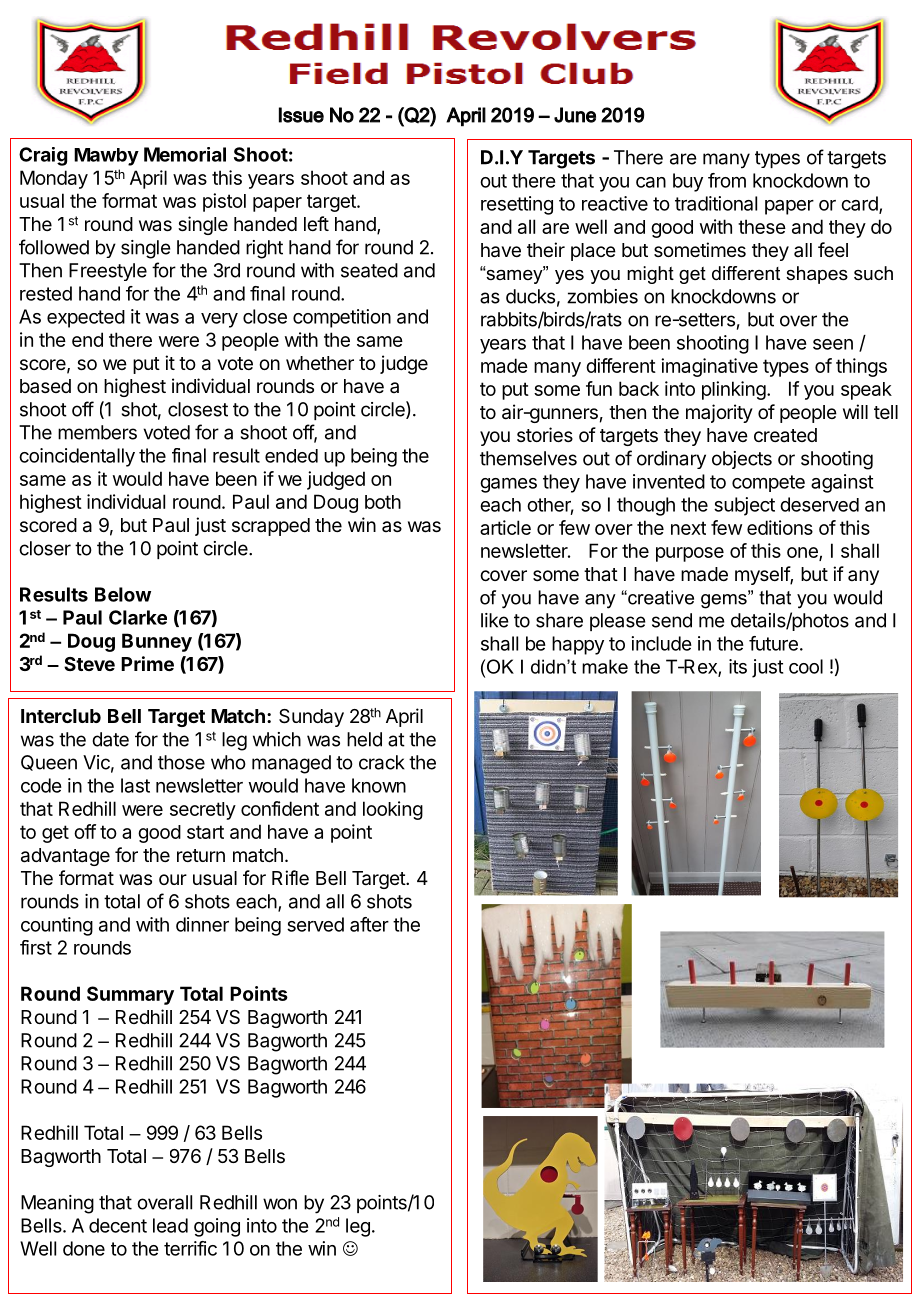 This screenshot has height=1316, width=922. I want to click on Memorial, so click(185, 154).
